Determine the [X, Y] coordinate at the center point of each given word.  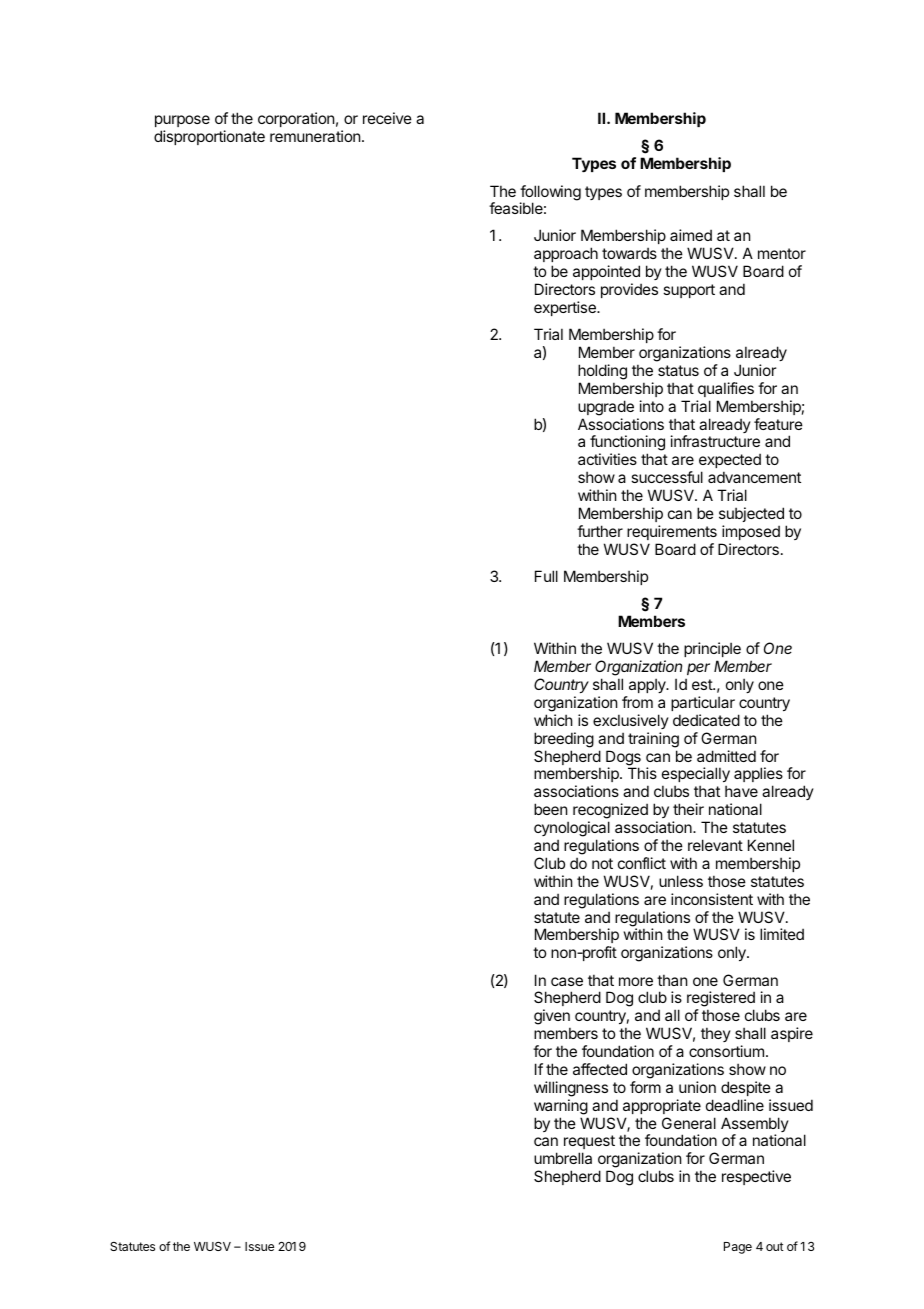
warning [561, 1107]
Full [546, 576]
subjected [751, 514]
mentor [782, 253]
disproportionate [209, 137]
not [602, 863]
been [550, 809]
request [589, 1144]
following [550, 194]
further [600, 531]
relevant [715, 845]
